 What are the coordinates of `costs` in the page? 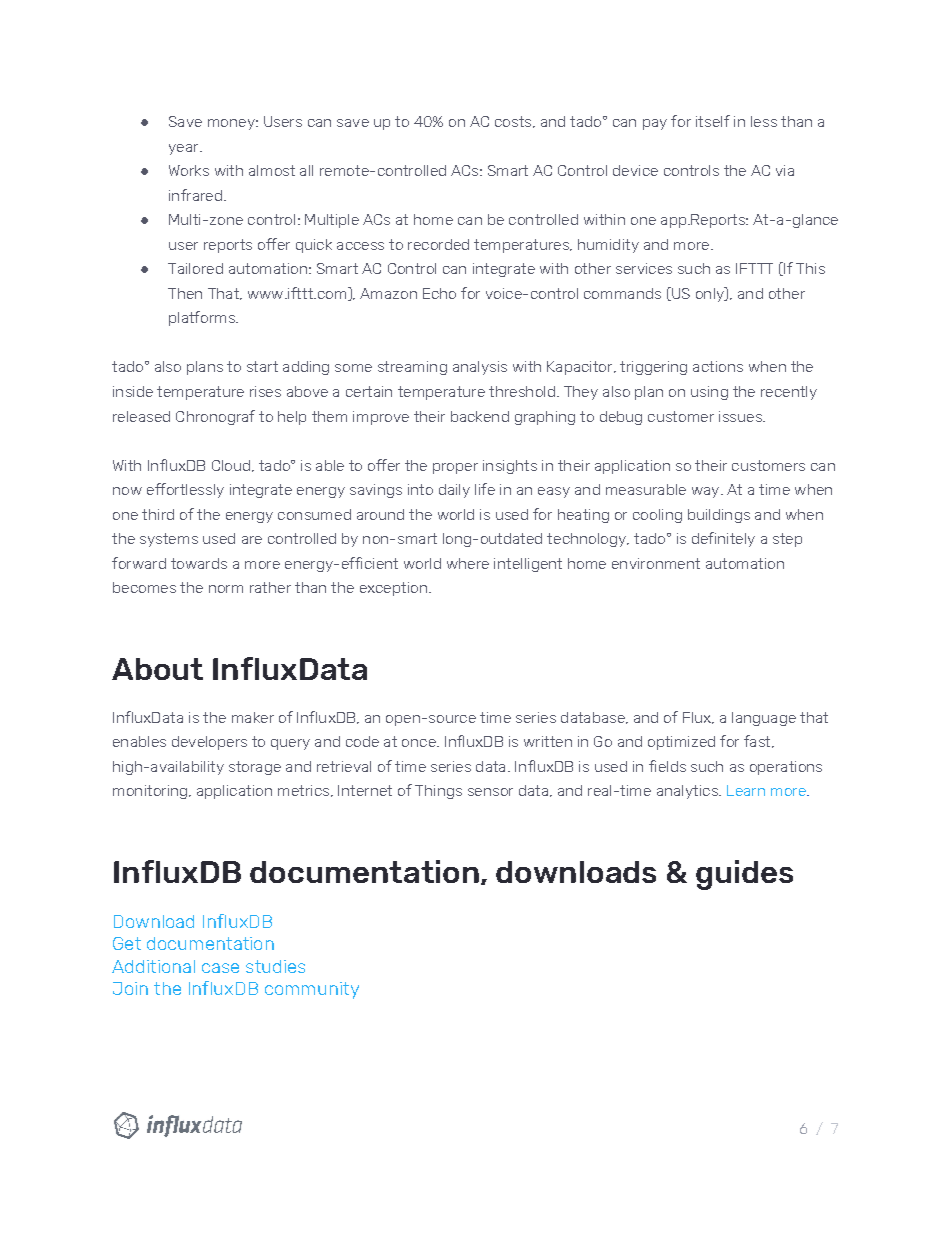 It's located at (514, 122).
